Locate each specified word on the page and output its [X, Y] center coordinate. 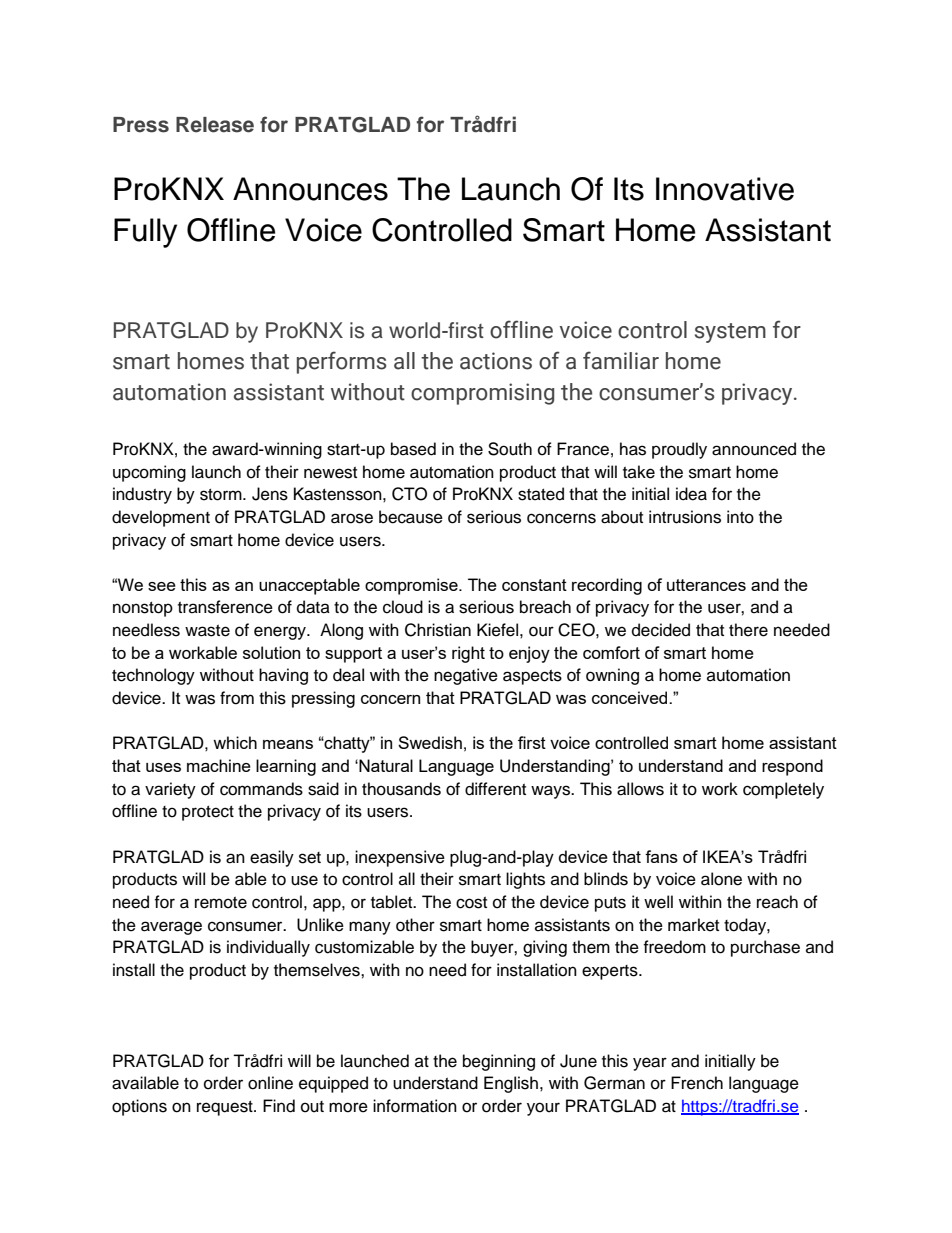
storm [222, 495]
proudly [679, 450]
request [226, 1108]
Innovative [725, 189]
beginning [499, 1062]
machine [219, 765]
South [510, 449]
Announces [310, 189]
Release [215, 125]
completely [783, 790]
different [495, 789]
